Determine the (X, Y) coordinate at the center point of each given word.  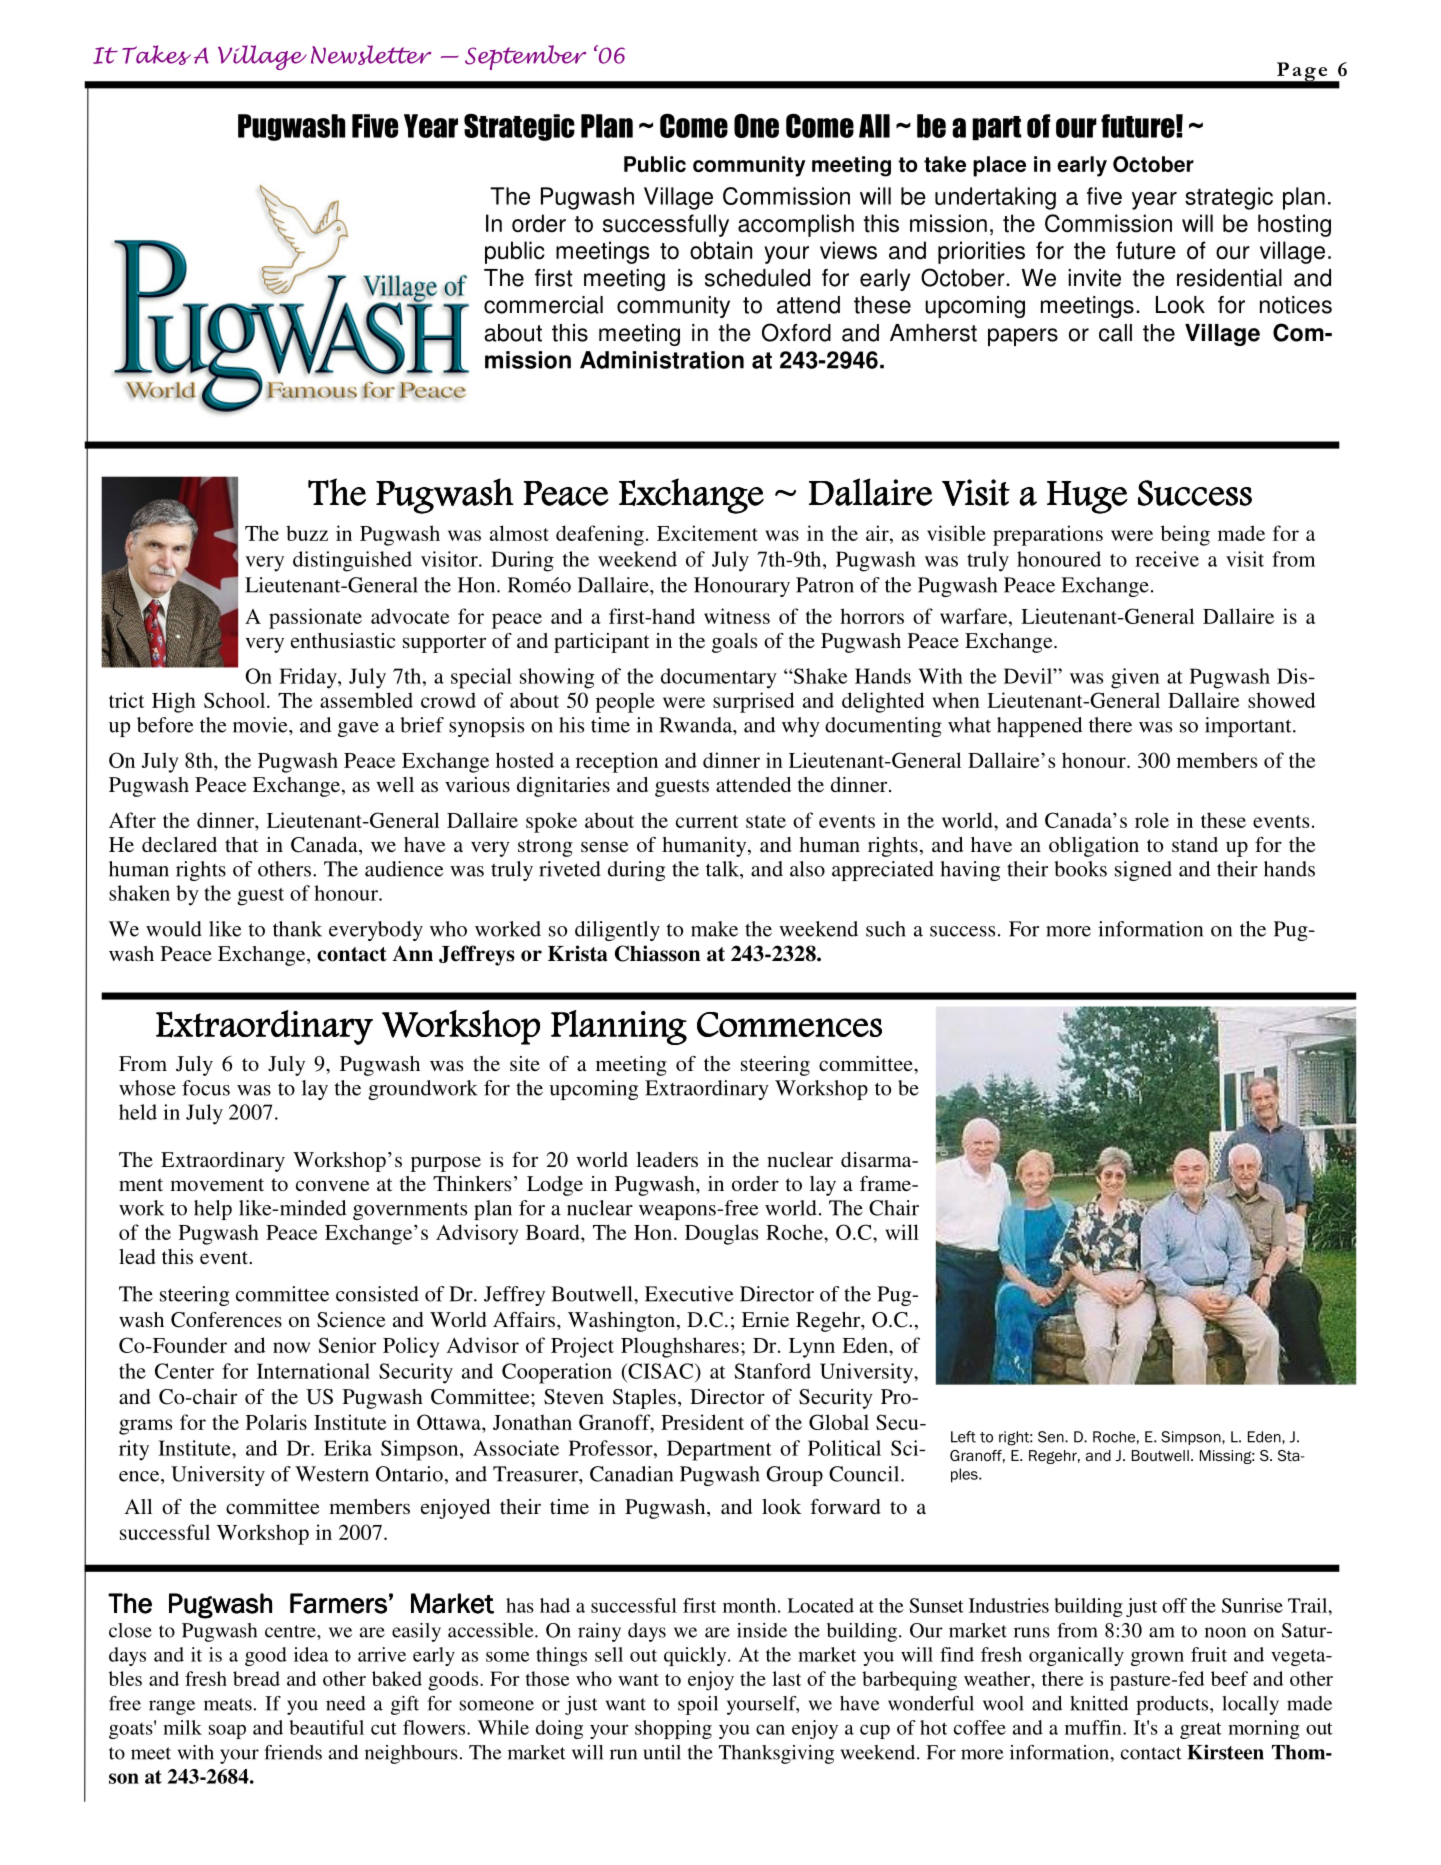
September (525, 57)
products (1173, 1705)
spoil (698, 1705)
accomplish (796, 225)
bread (256, 1678)
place (999, 166)
